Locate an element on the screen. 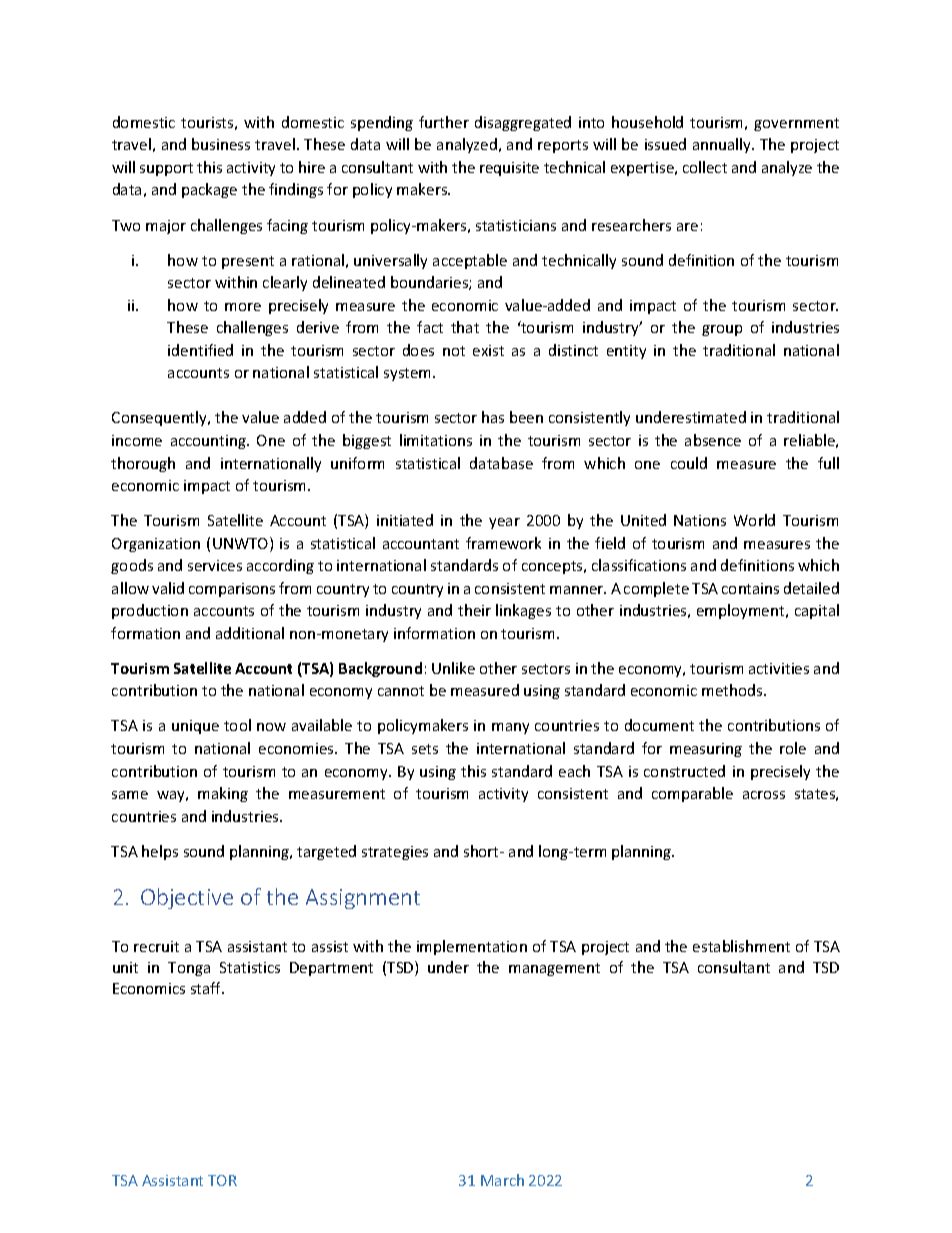 Image resolution: width=952 pixels, height=1233 pixels. Objective is located at coordinates (187, 898).
